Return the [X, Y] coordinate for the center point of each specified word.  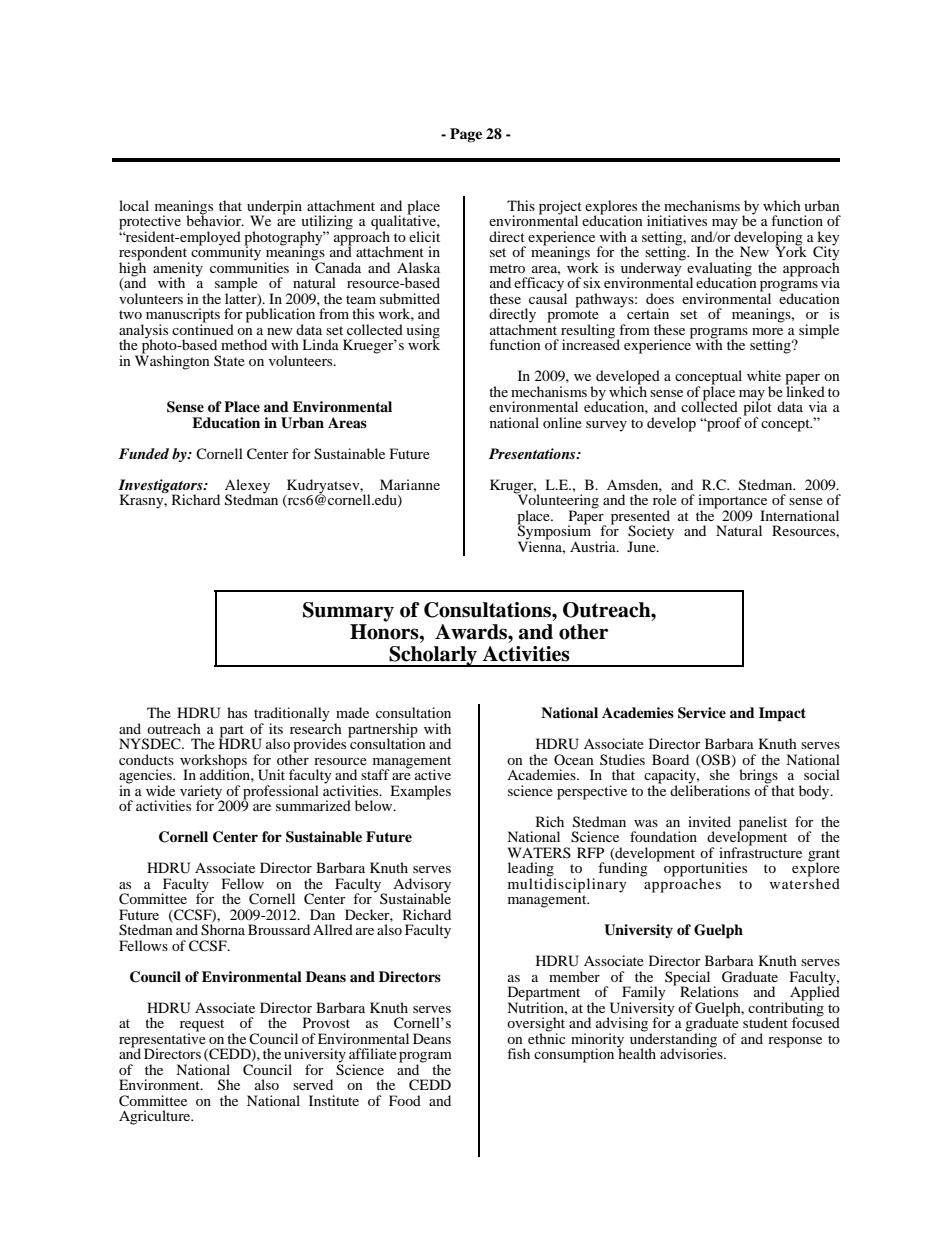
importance [732, 502]
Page [466, 135]
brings [758, 777]
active [433, 774]
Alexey [247, 487]
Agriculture [156, 1117]
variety [201, 793]
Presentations [533, 453]
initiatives [677, 220]
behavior [214, 219]
